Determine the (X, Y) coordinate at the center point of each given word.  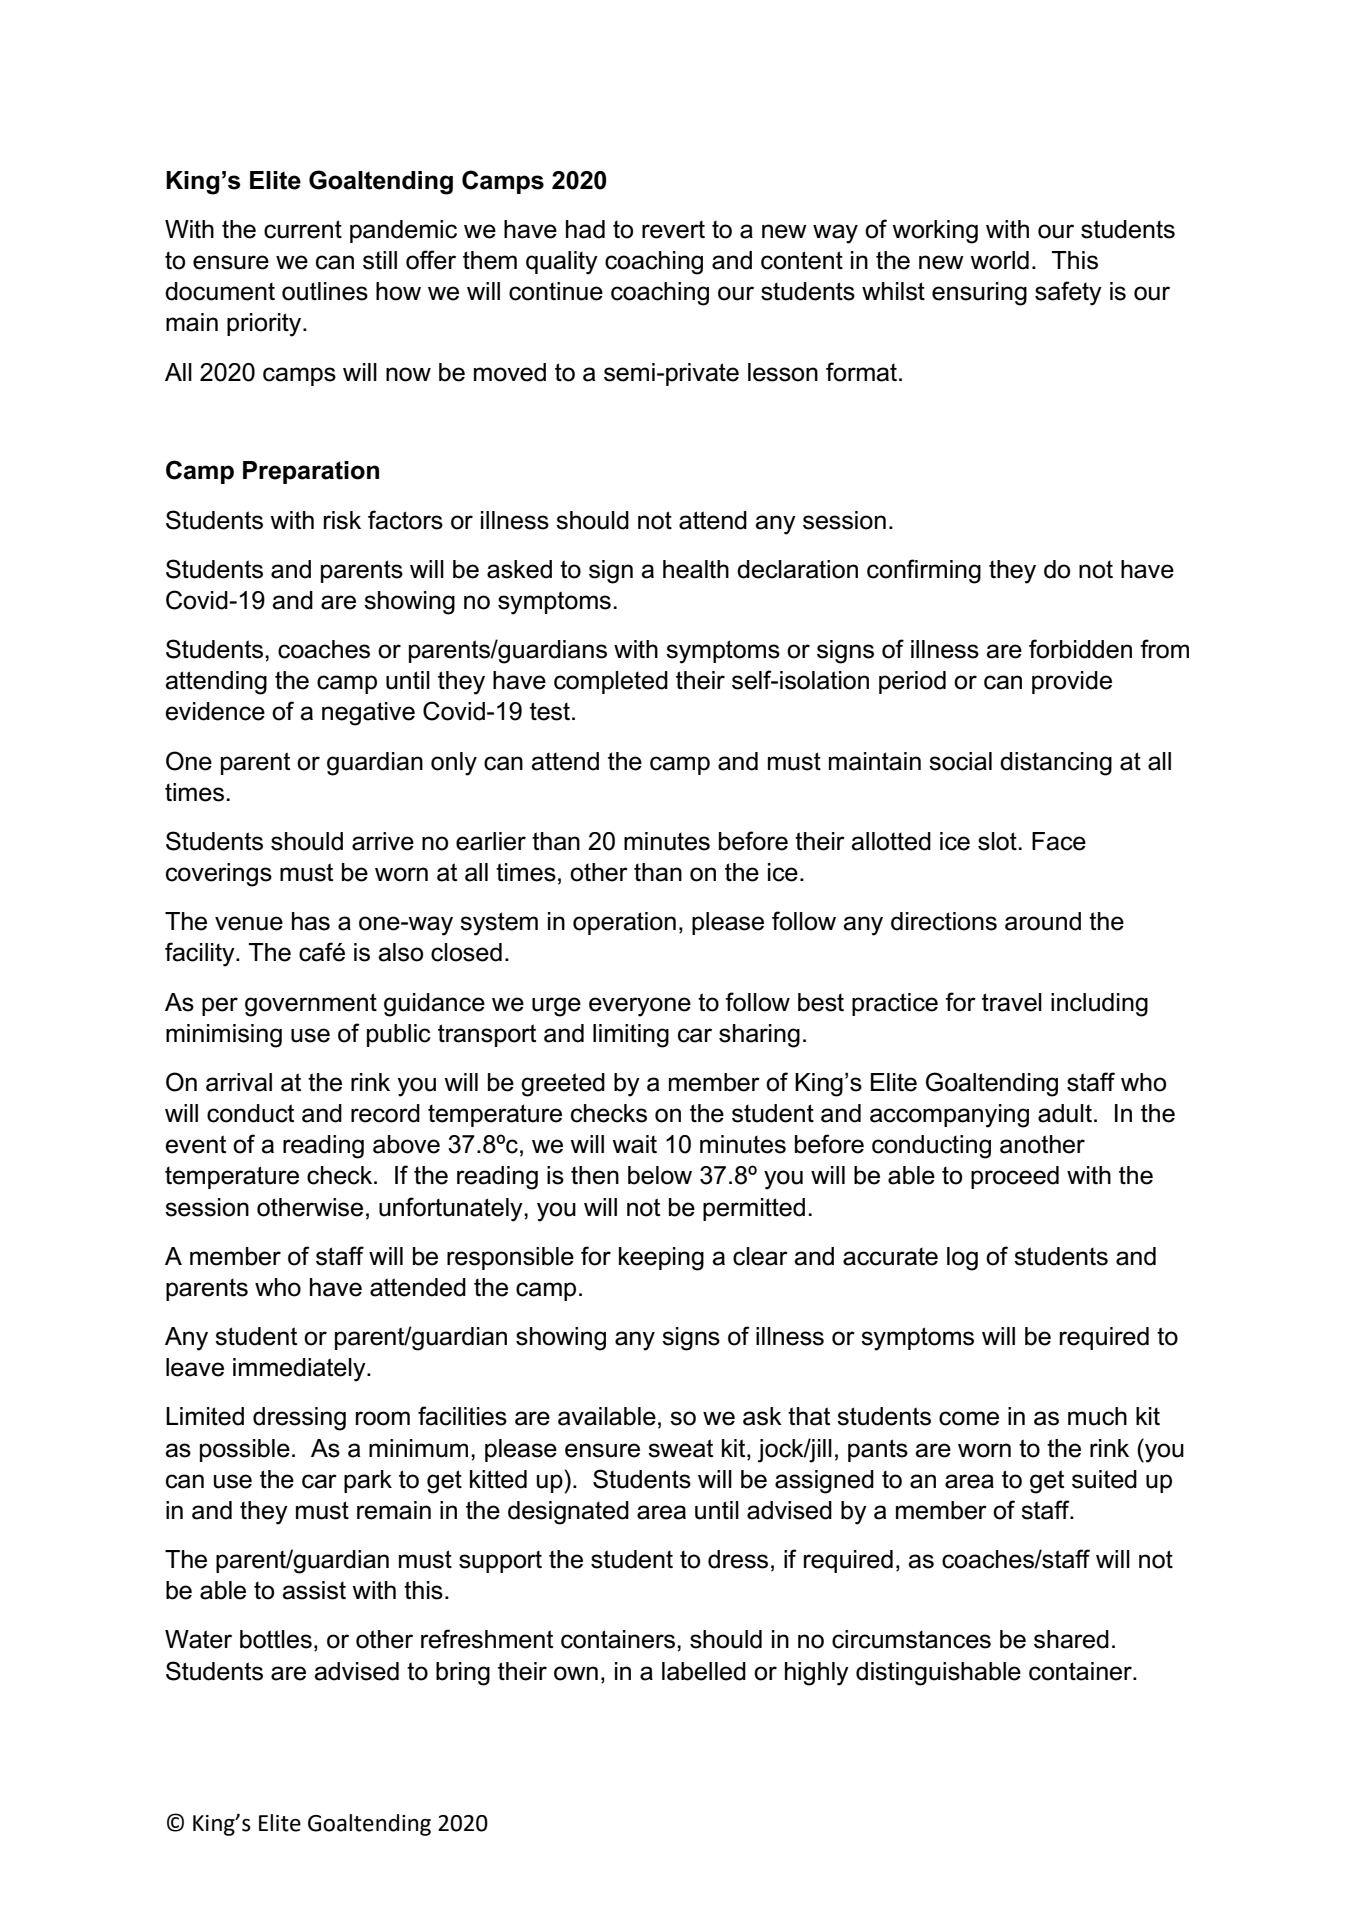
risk (342, 520)
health (696, 569)
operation (624, 923)
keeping (661, 1259)
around (1043, 921)
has (311, 921)
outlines (325, 291)
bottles (276, 1639)
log (962, 1259)
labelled (704, 1671)
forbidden (1080, 649)
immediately (300, 1370)
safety (1068, 293)
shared (1071, 1639)
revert (673, 230)
